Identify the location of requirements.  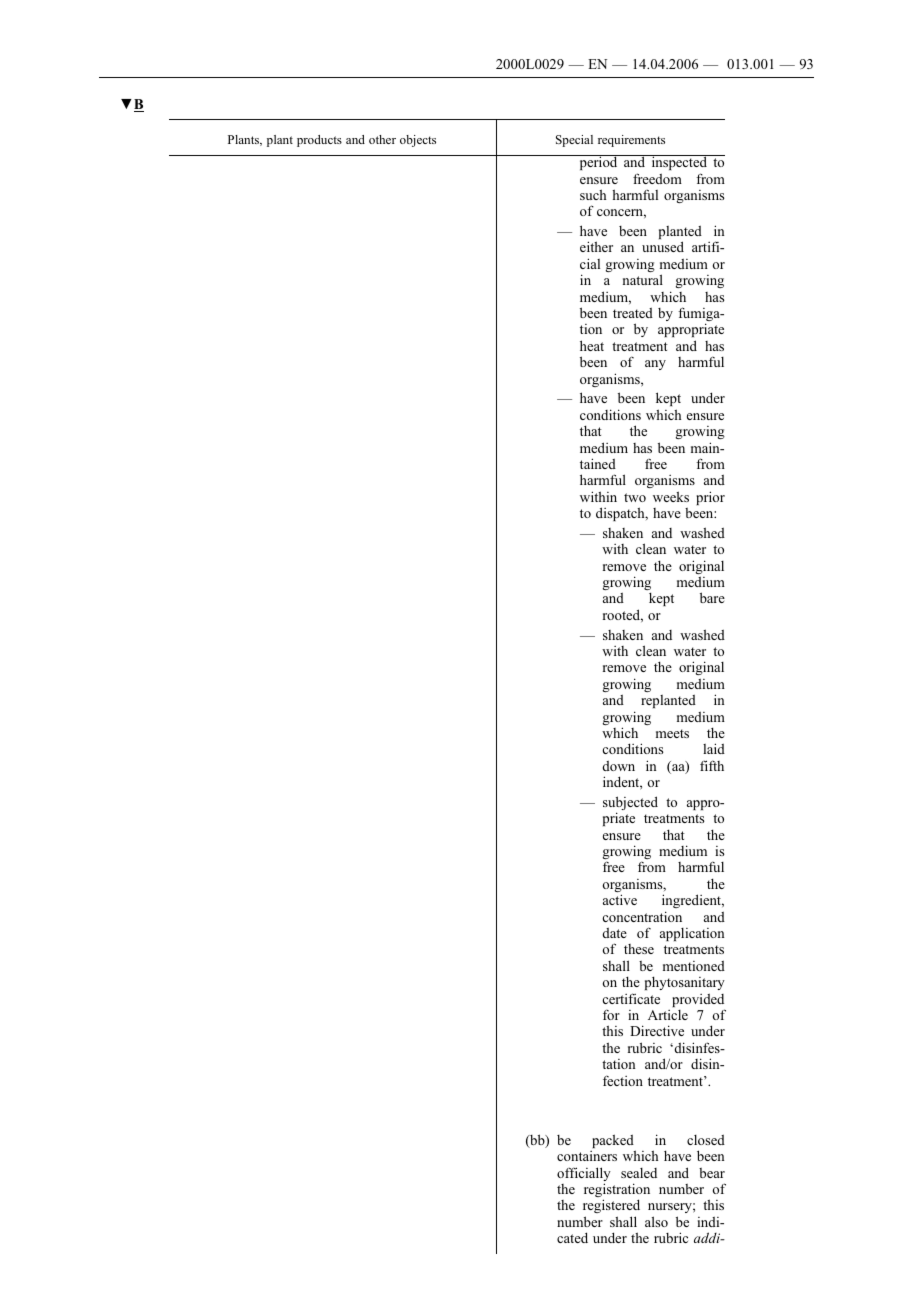
(631, 141).
